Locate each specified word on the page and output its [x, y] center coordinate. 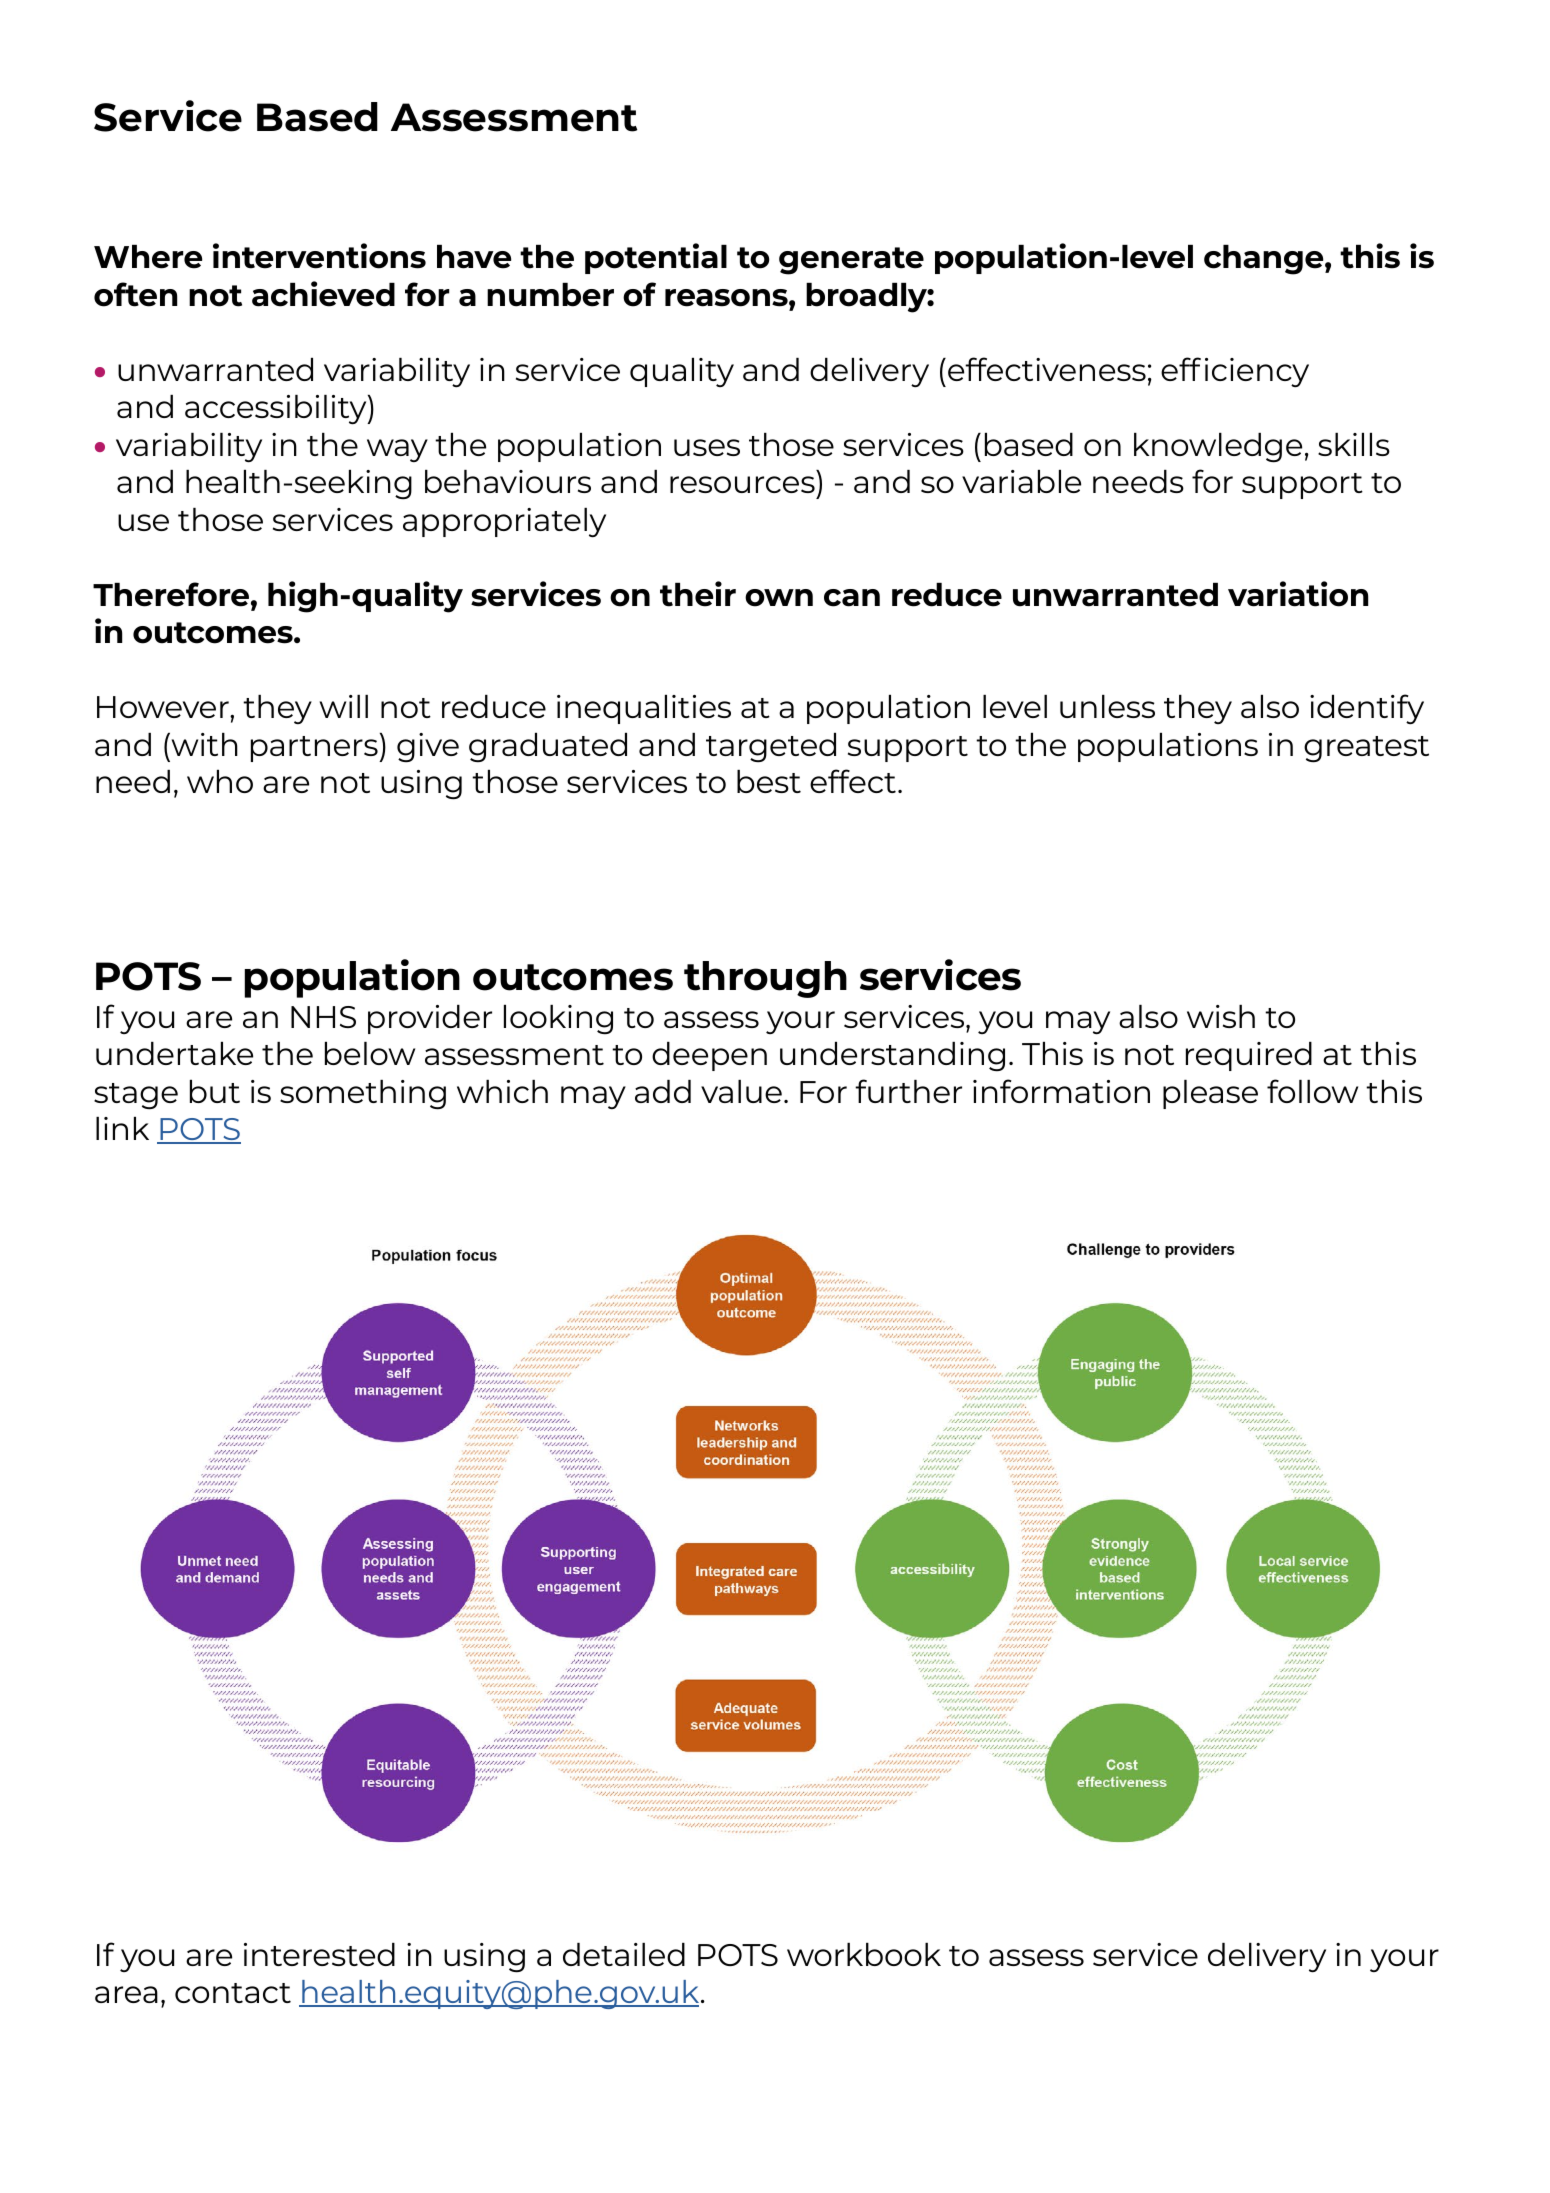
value [741, 1091]
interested [319, 1954]
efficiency [1235, 372]
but [215, 1091]
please [1210, 1094]
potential [656, 258]
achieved [323, 294]
